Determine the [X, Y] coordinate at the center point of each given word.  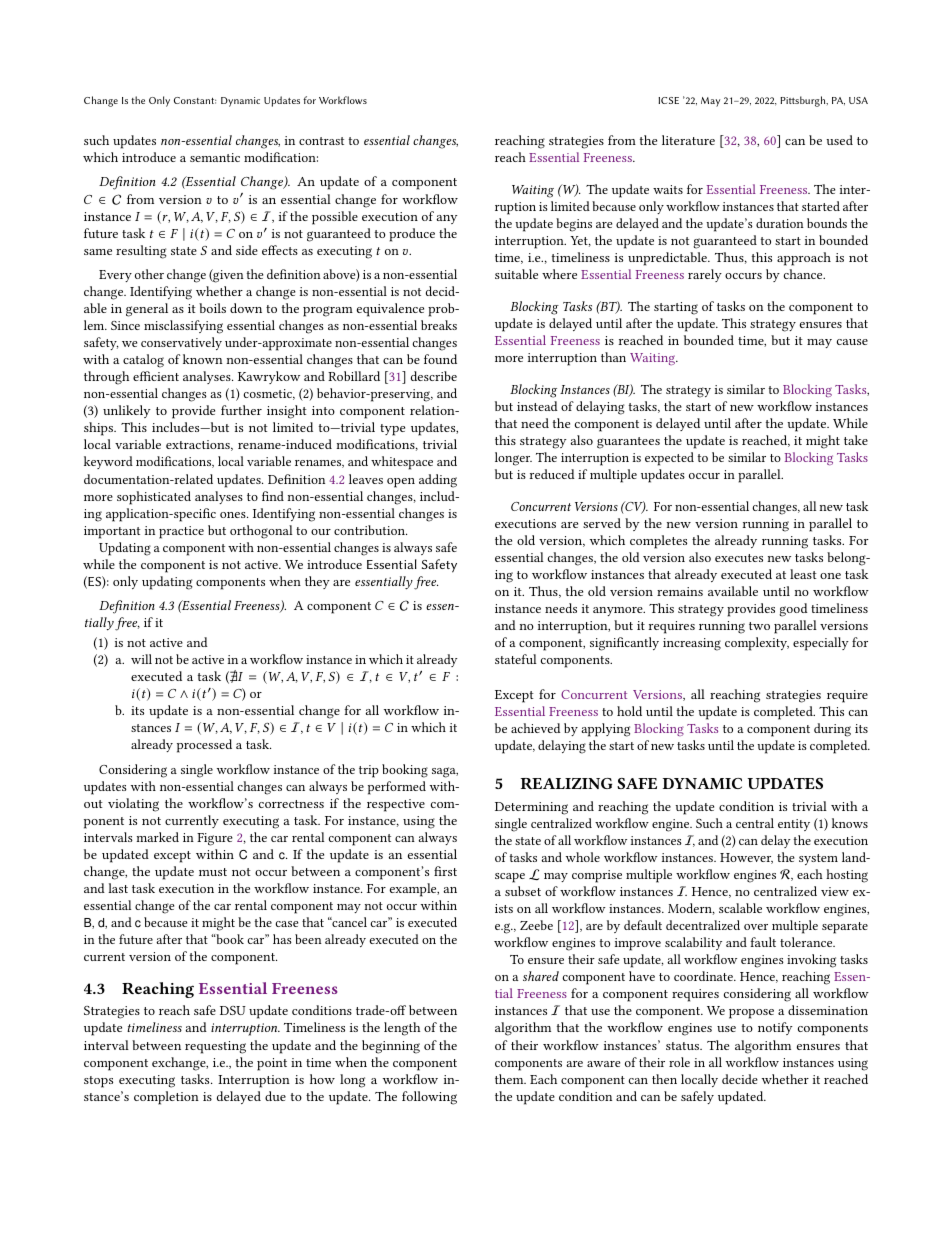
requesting [215, 1047]
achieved [535, 728]
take [856, 440]
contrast [321, 141]
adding [438, 481]
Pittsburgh [804, 101]
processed [204, 746]
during [832, 730]
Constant [195, 100]
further [241, 410]
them [510, 1079]
